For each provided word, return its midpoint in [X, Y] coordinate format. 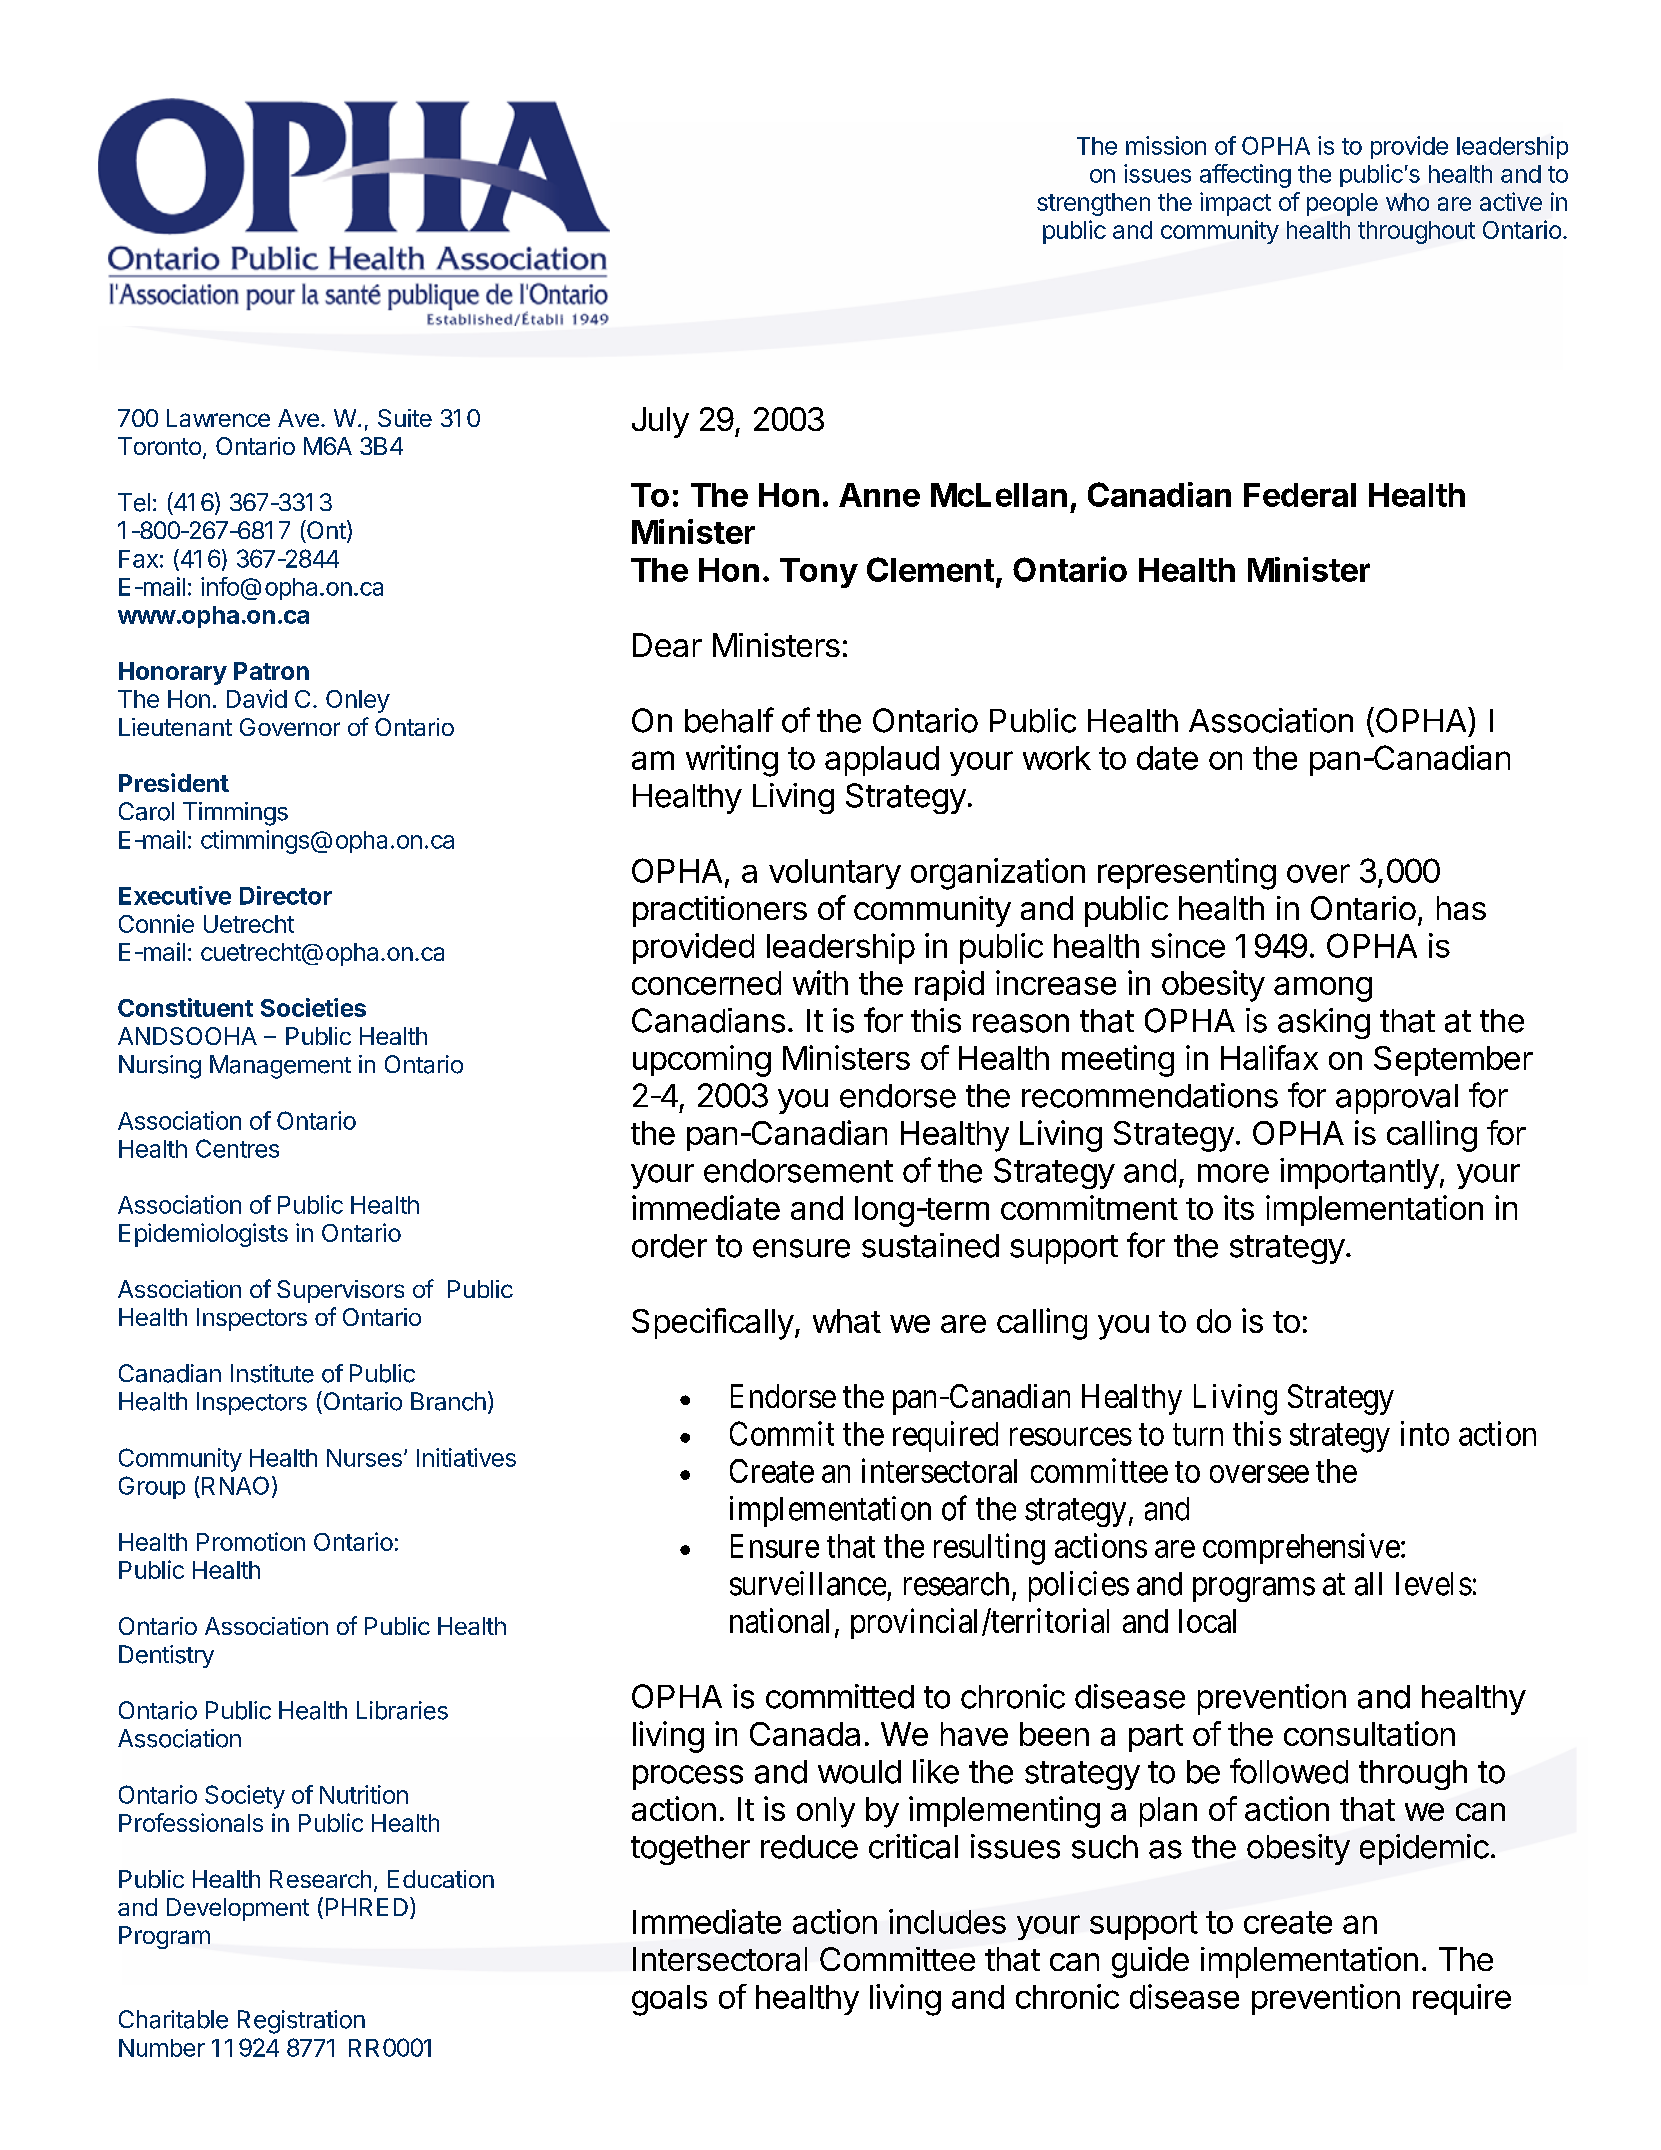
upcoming [702, 1061]
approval [1397, 1099]
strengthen [1093, 204]
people [1342, 204]
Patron [271, 671]
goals [669, 2000]
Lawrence [218, 418]
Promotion [251, 1541]
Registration [301, 2022]
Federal [1300, 495]
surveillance [808, 1583]
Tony [819, 573]
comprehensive [1301, 1548]
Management [280, 1067]
